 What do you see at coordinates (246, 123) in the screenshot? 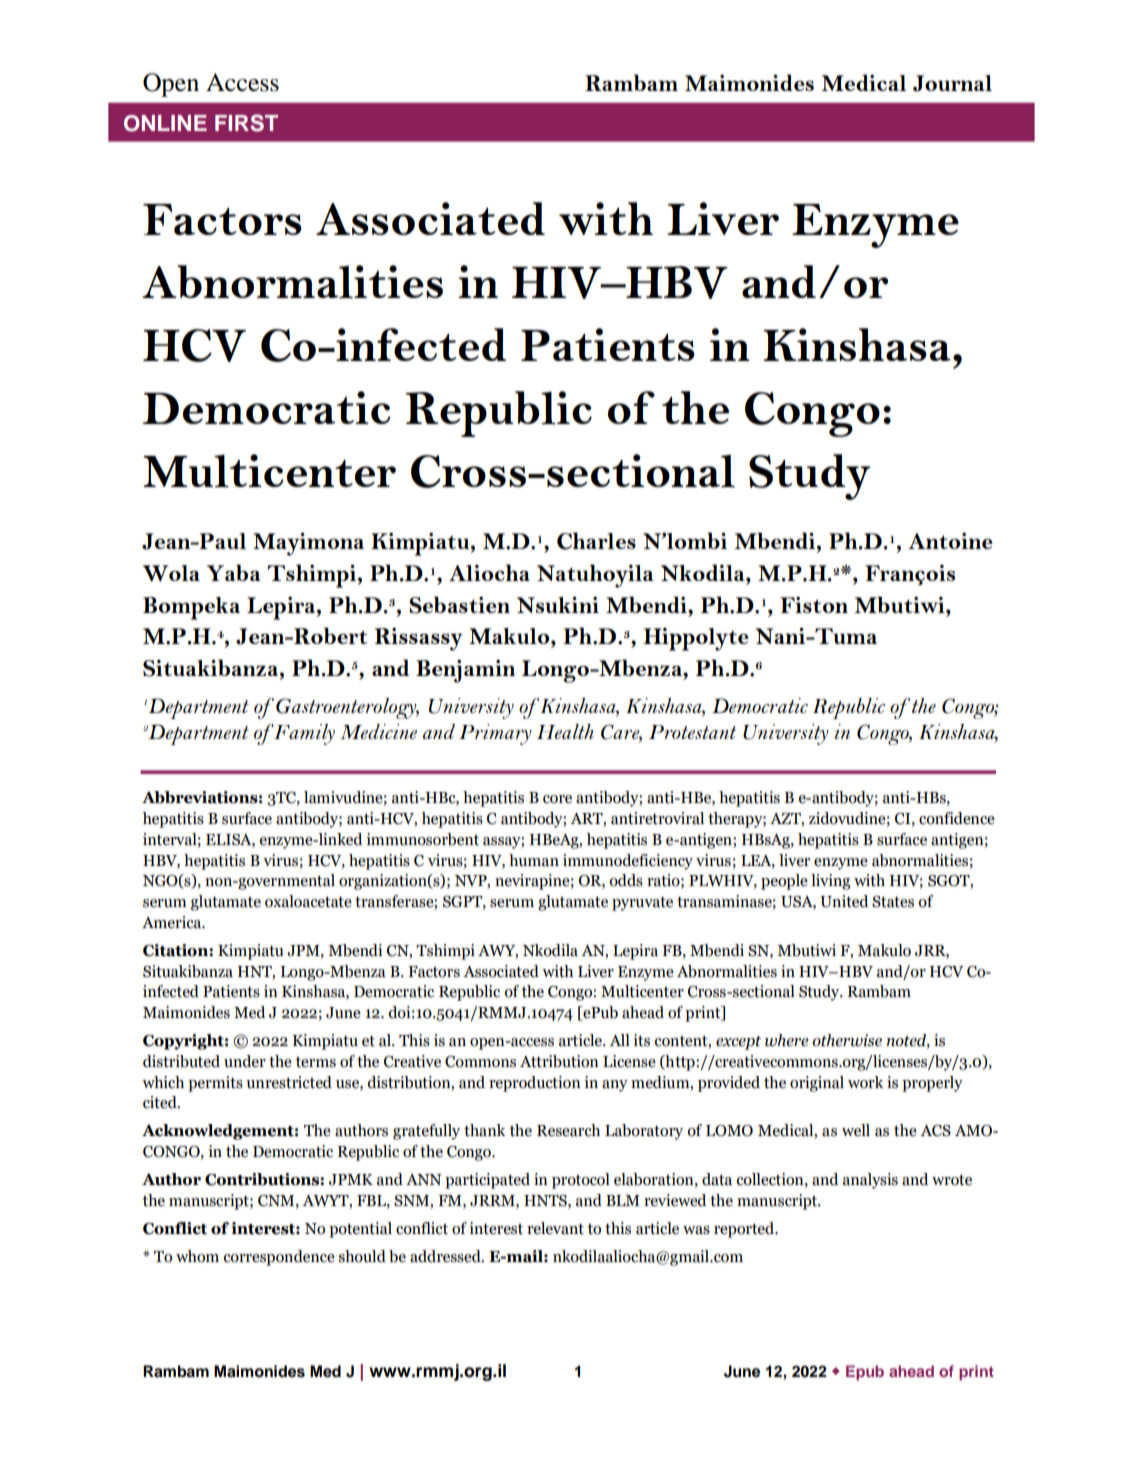
I see `FIRST` at bounding box center [246, 123].
